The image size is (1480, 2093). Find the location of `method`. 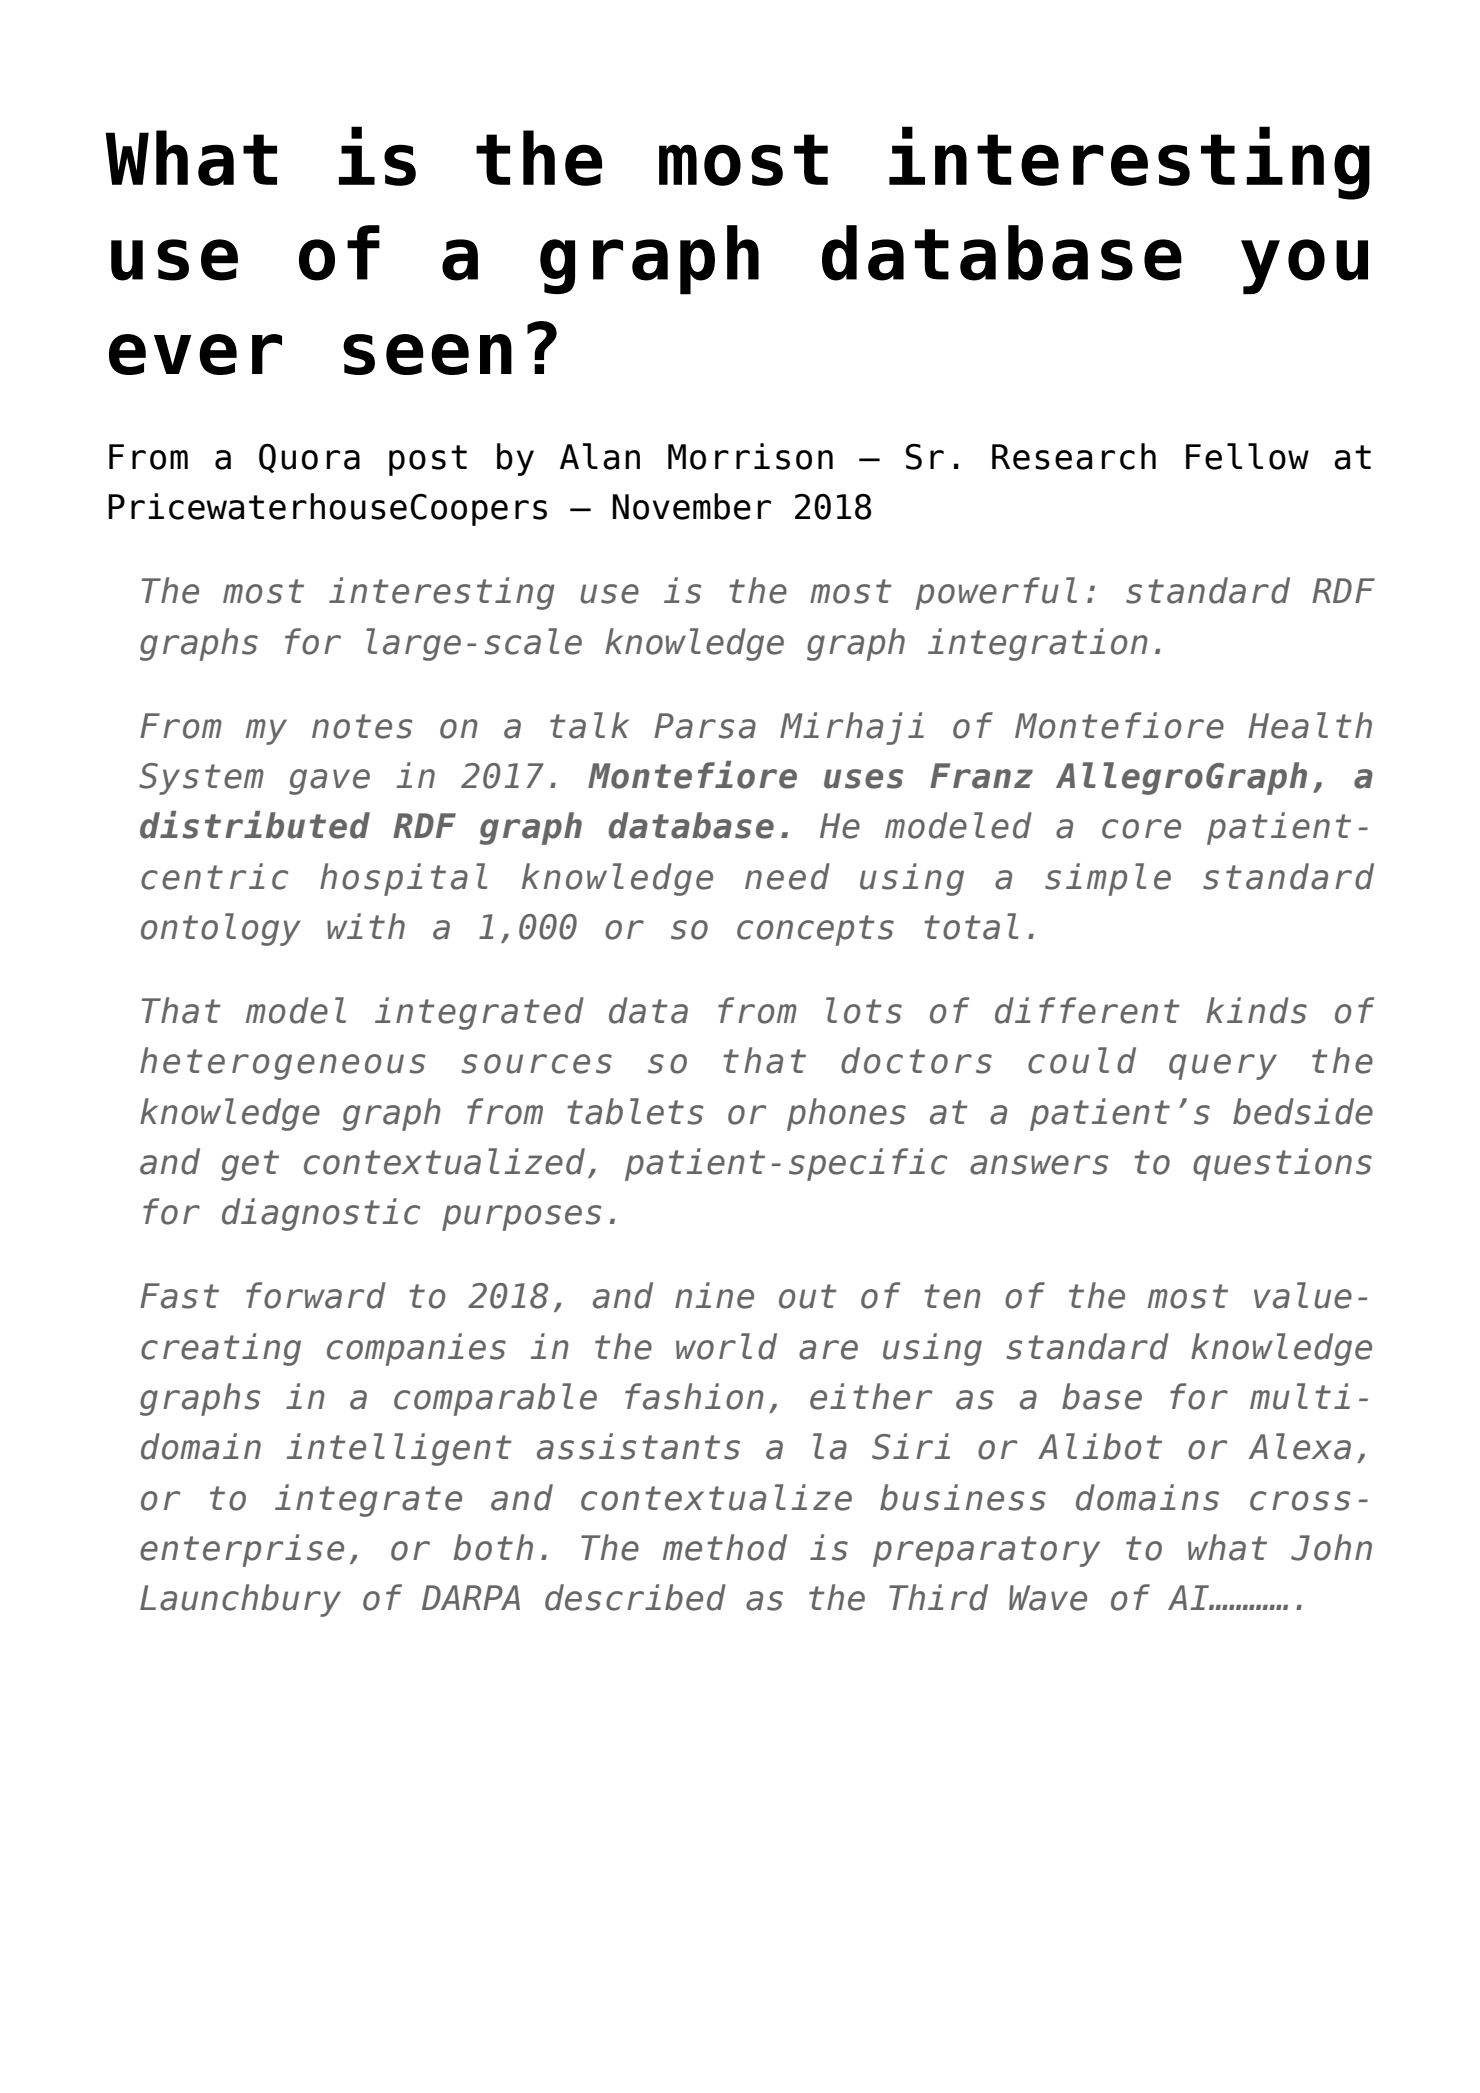

method is located at coordinates (725, 1547).
